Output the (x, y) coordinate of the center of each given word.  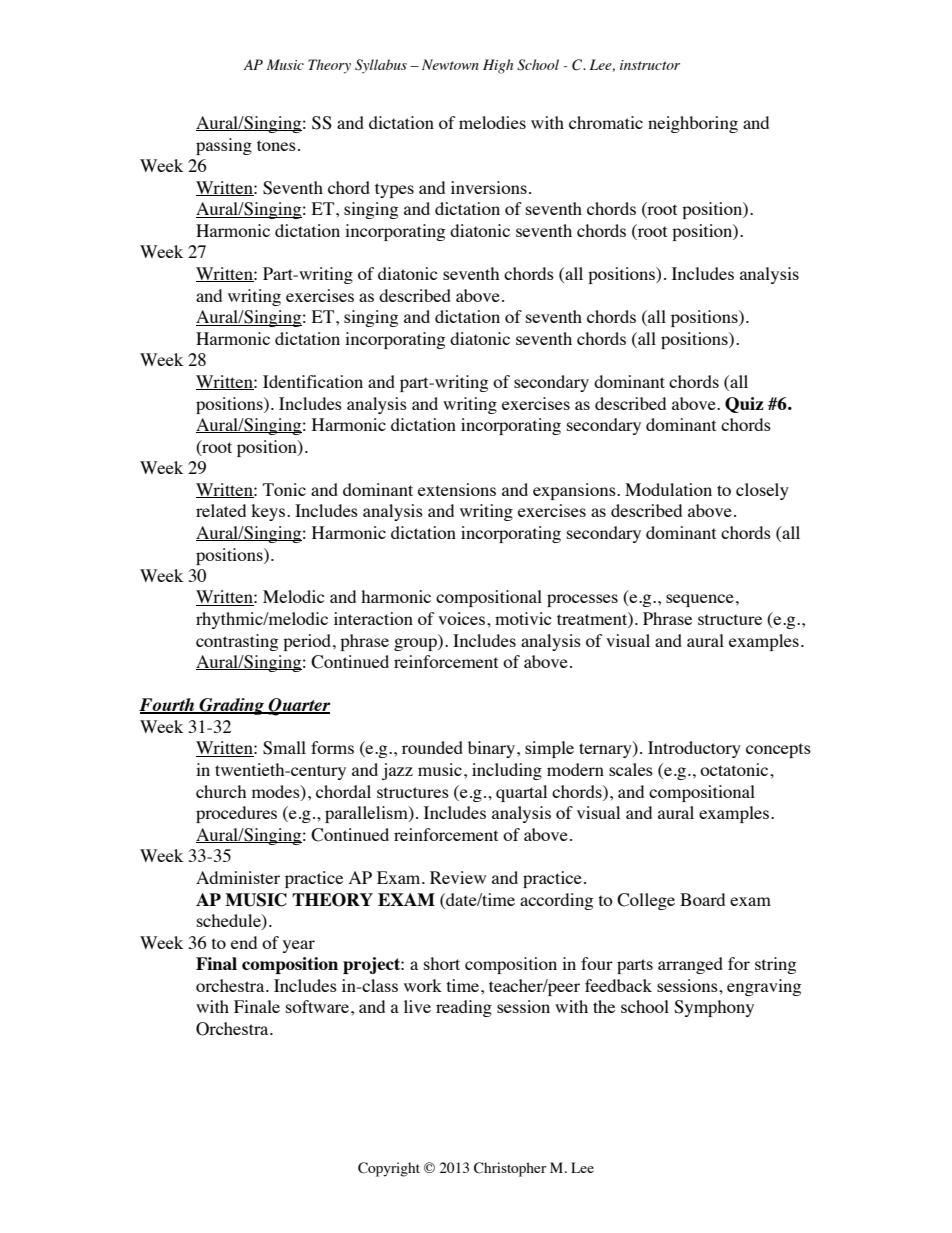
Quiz (744, 405)
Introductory (694, 749)
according (556, 901)
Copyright (389, 1169)
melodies (492, 122)
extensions (457, 489)
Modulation (668, 489)
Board (702, 899)
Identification (313, 381)
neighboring (693, 124)
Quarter (299, 707)
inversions (489, 187)
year (299, 946)
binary (491, 749)
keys (268, 512)
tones (276, 145)
